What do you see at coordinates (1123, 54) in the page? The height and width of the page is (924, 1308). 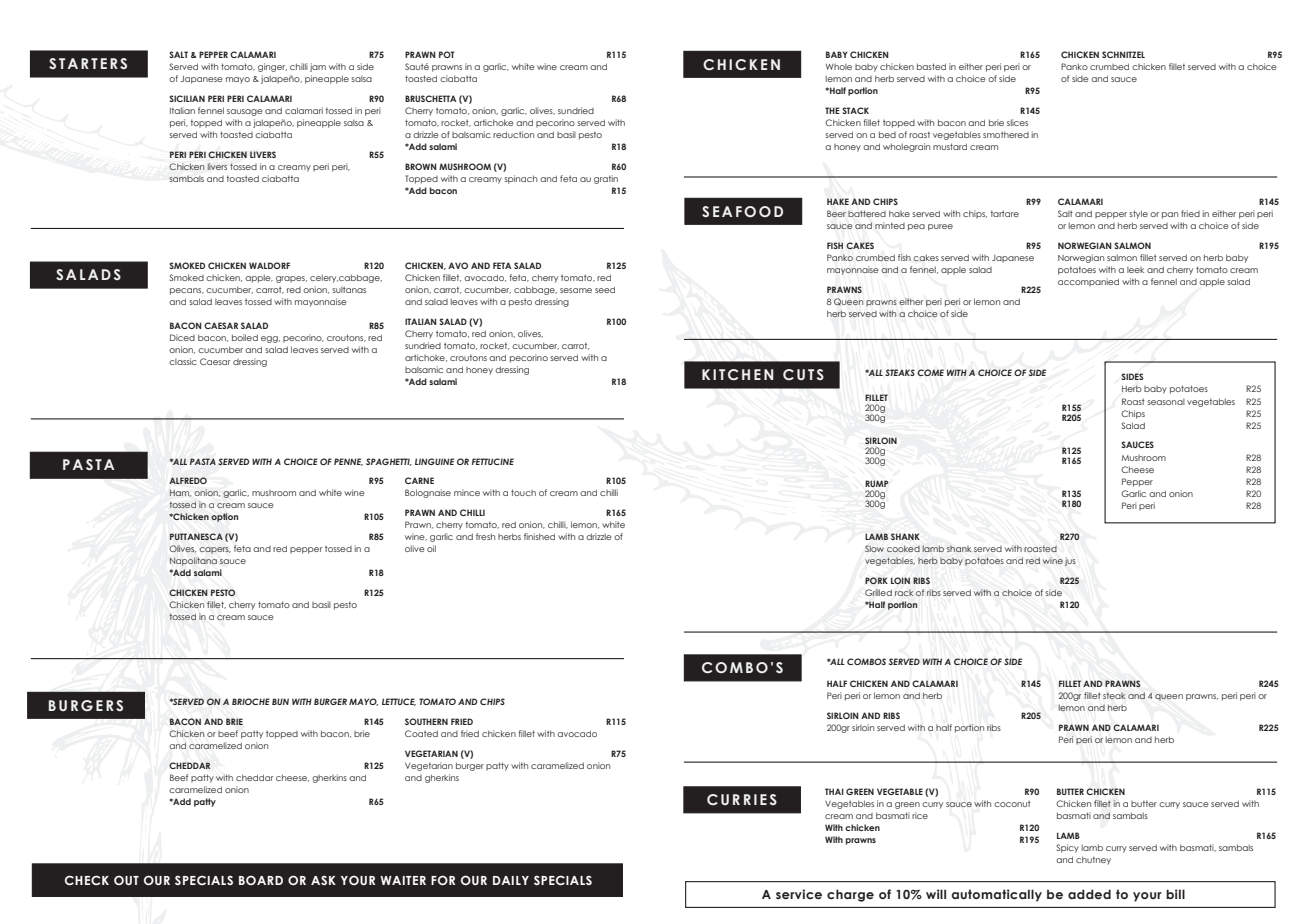 I see `SCHNITZEL` at bounding box center [1123, 54].
